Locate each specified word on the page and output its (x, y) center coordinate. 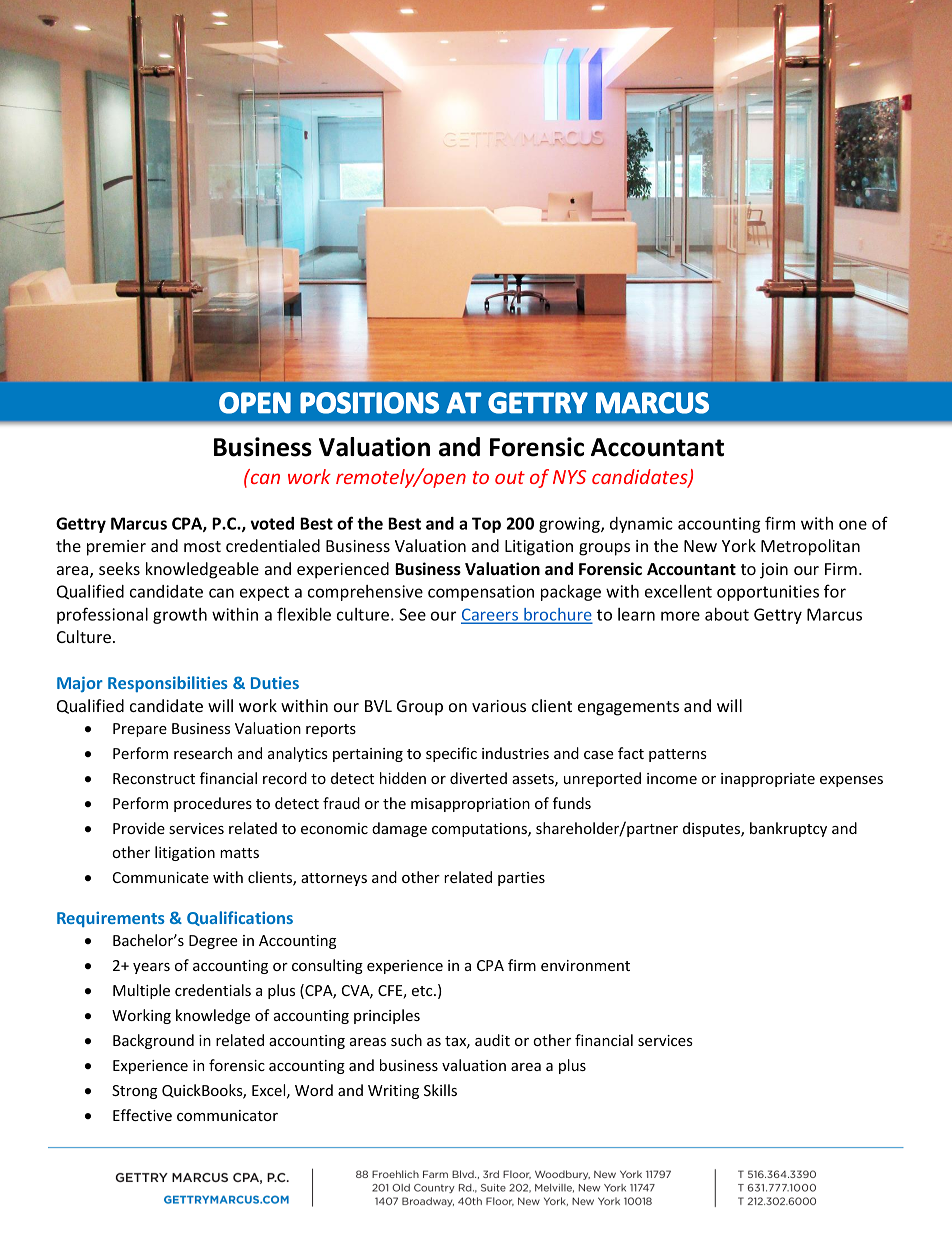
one (853, 525)
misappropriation (470, 805)
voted (272, 523)
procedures (213, 804)
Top (486, 525)
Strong (134, 1092)
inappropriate (768, 780)
